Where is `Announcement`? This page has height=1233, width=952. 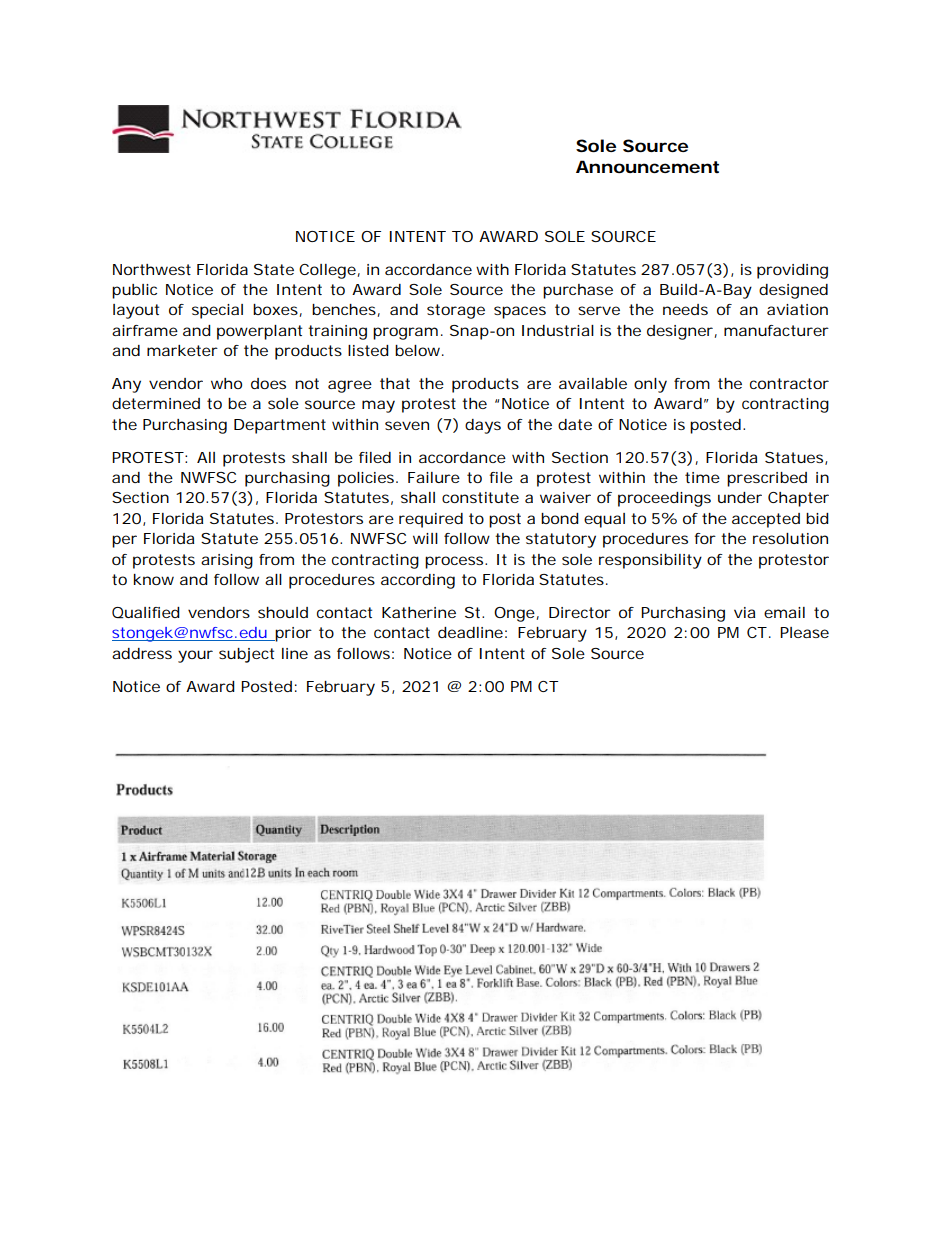
Announcement is located at coordinates (647, 166).
